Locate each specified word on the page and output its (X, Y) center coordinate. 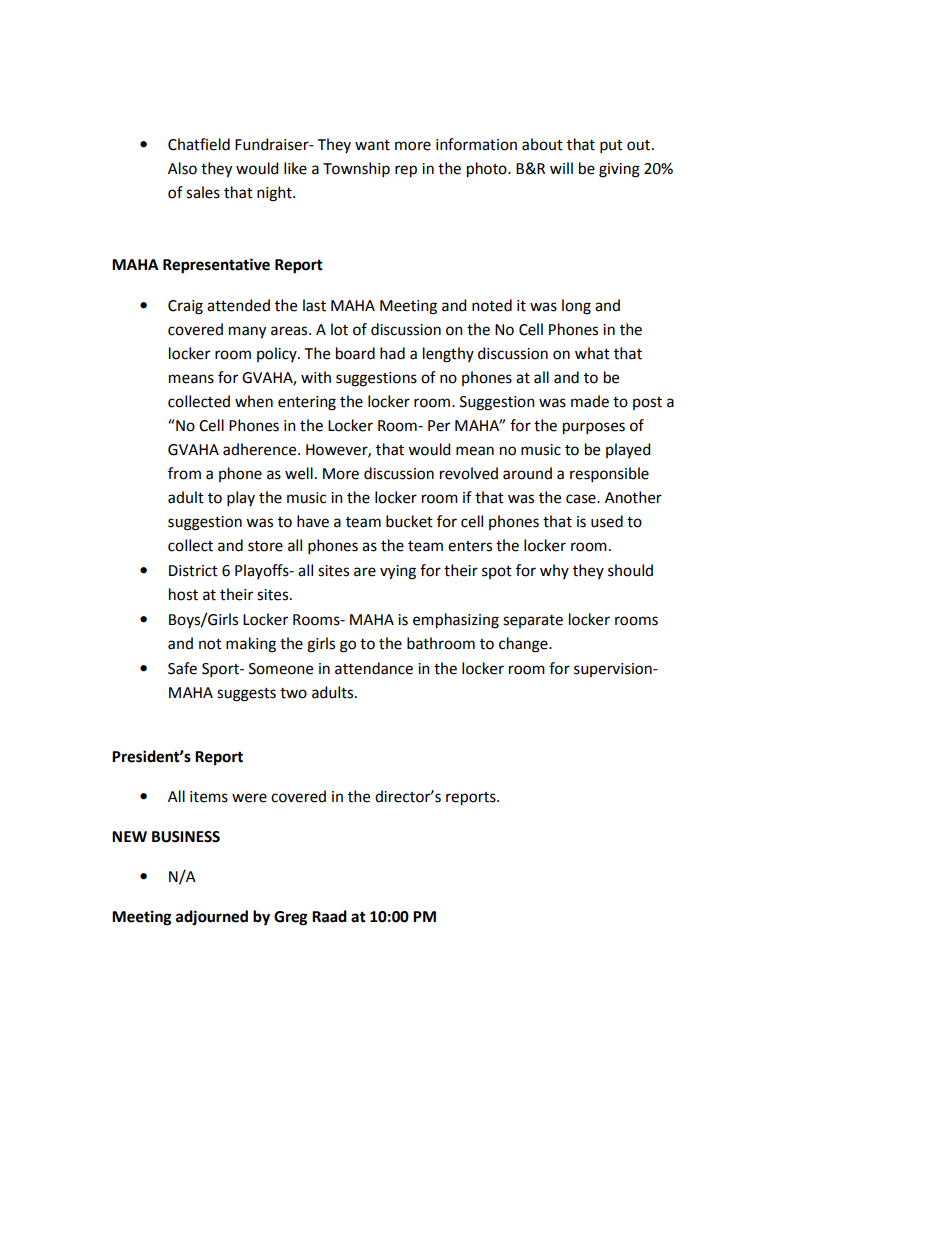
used (607, 521)
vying (398, 572)
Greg (291, 918)
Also (182, 168)
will (561, 168)
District (193, 571)
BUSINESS (186, 837)
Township (356, 169)
